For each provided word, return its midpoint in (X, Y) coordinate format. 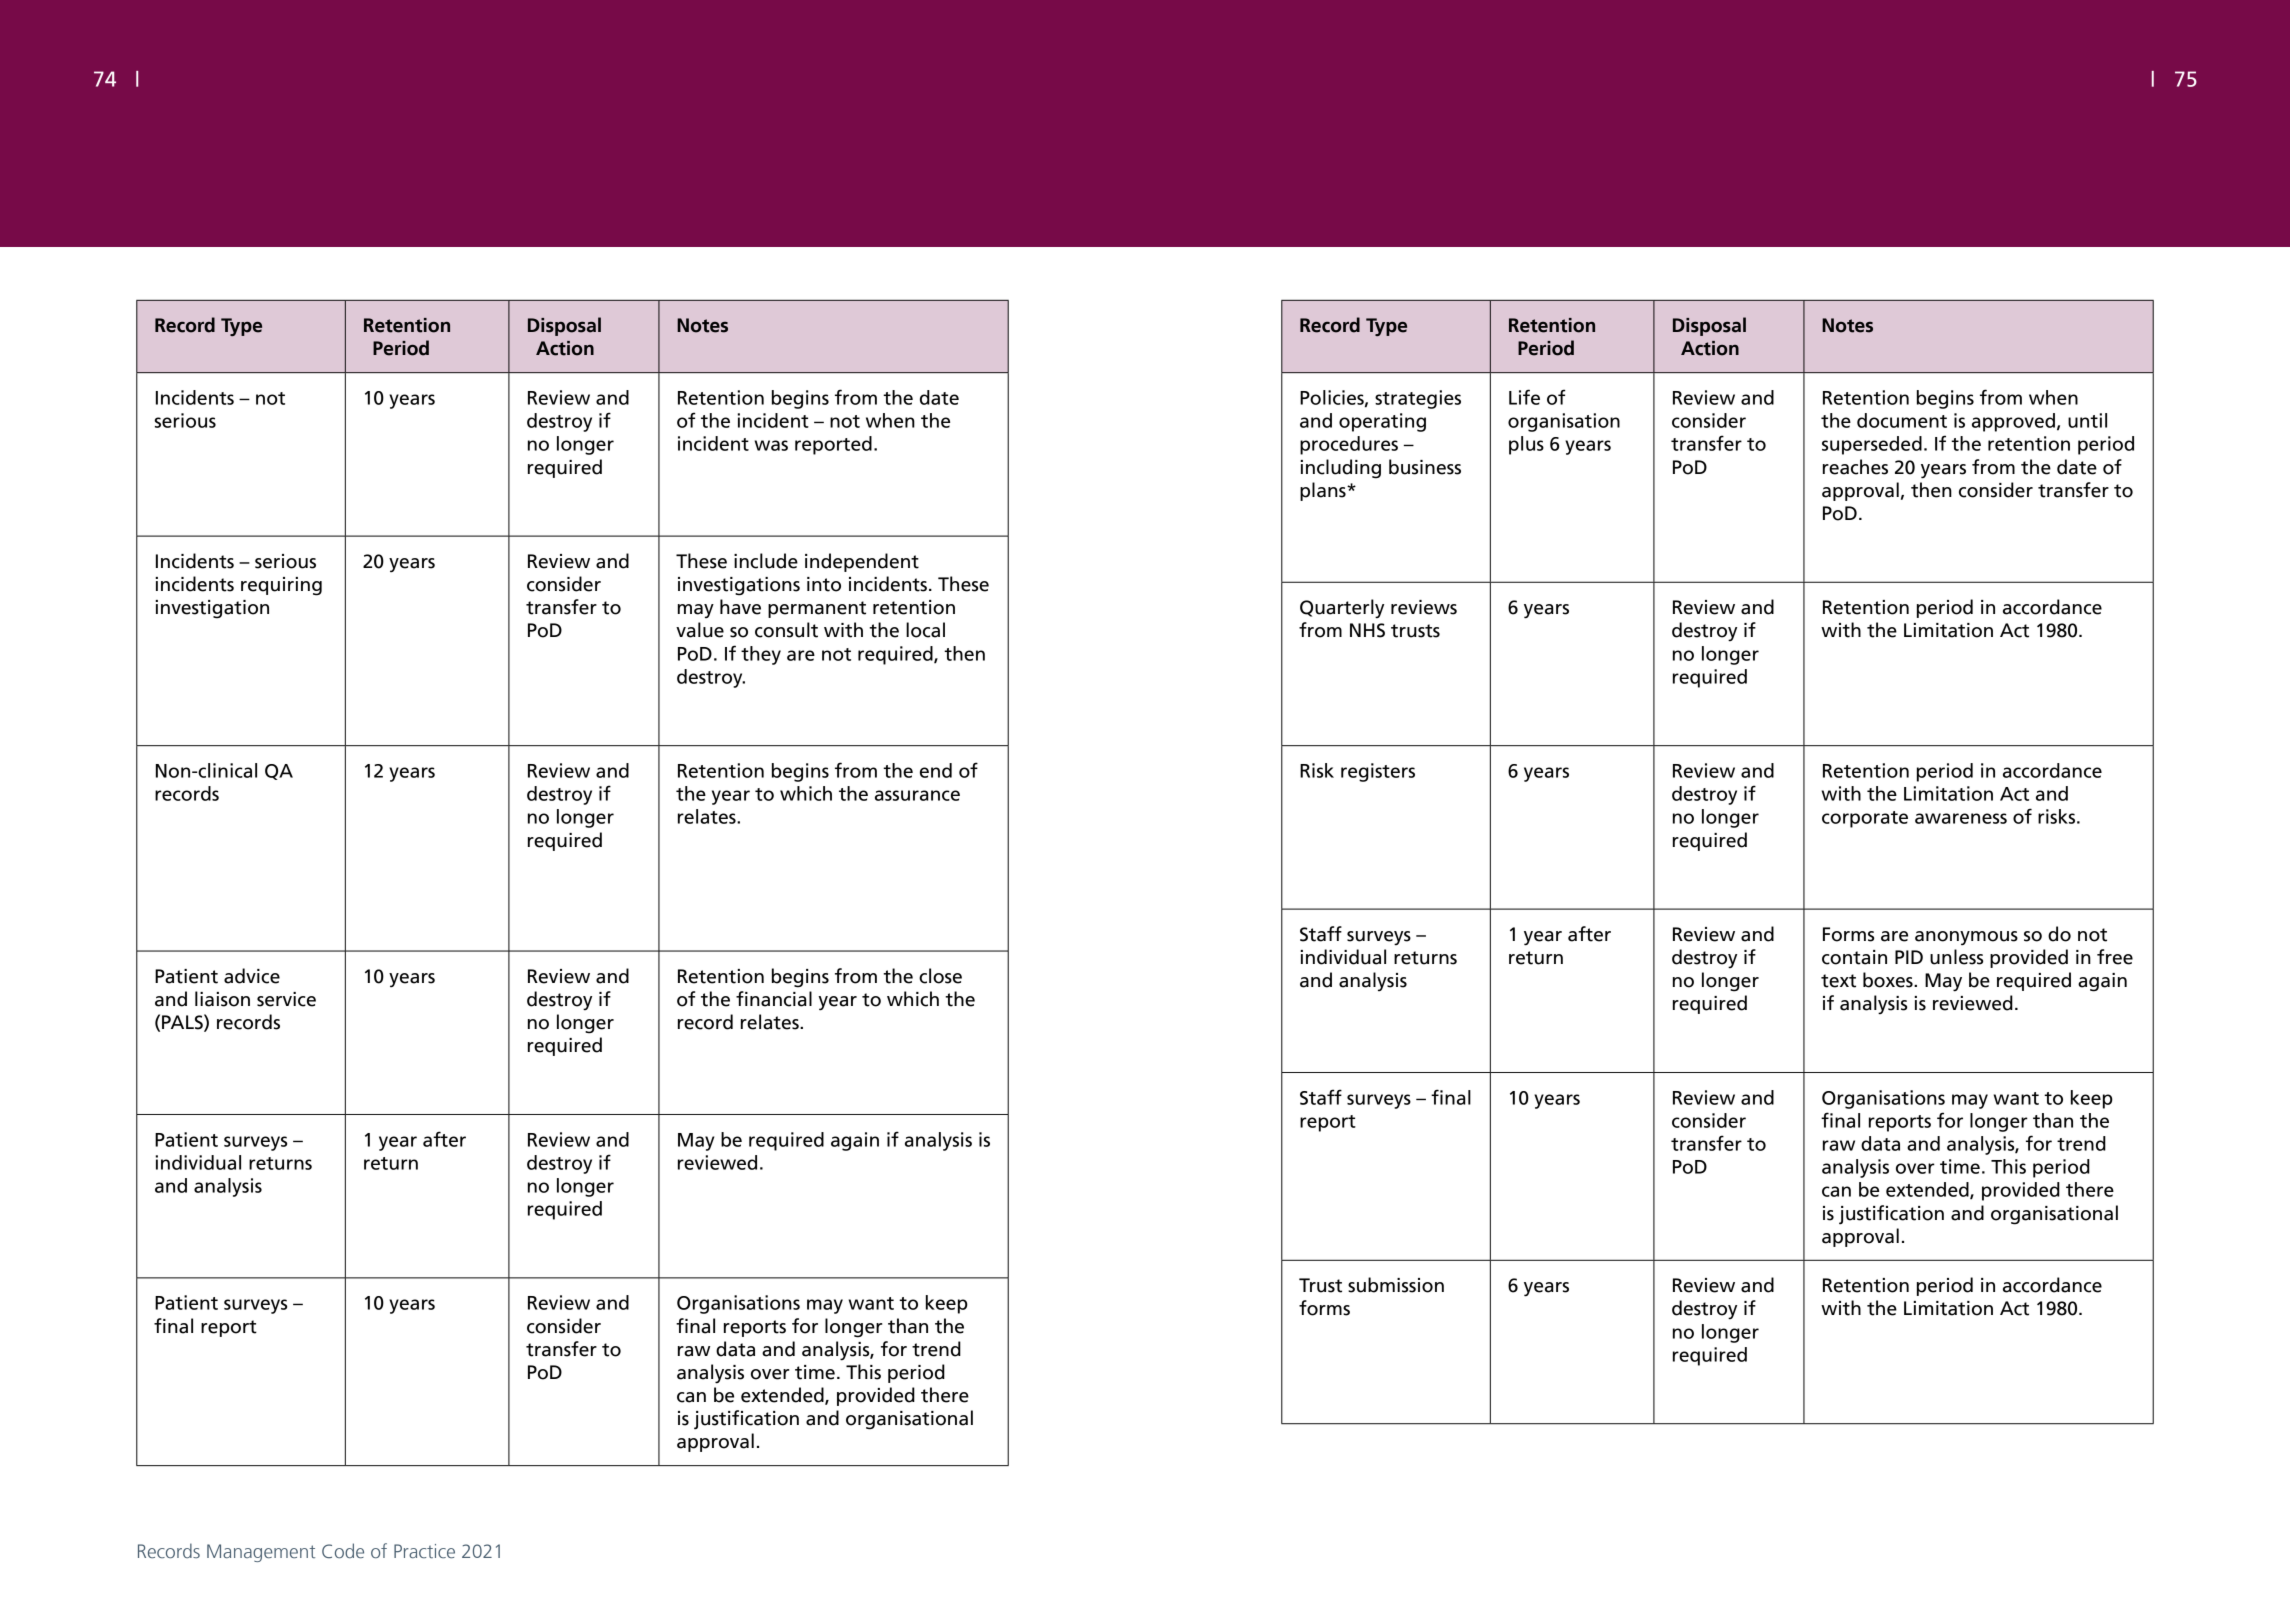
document (1902, 420)
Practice (424, 1551)
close (940, 976)
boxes (1889, 980)
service (286, 999)
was (771, 445)
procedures (1349, 445)
